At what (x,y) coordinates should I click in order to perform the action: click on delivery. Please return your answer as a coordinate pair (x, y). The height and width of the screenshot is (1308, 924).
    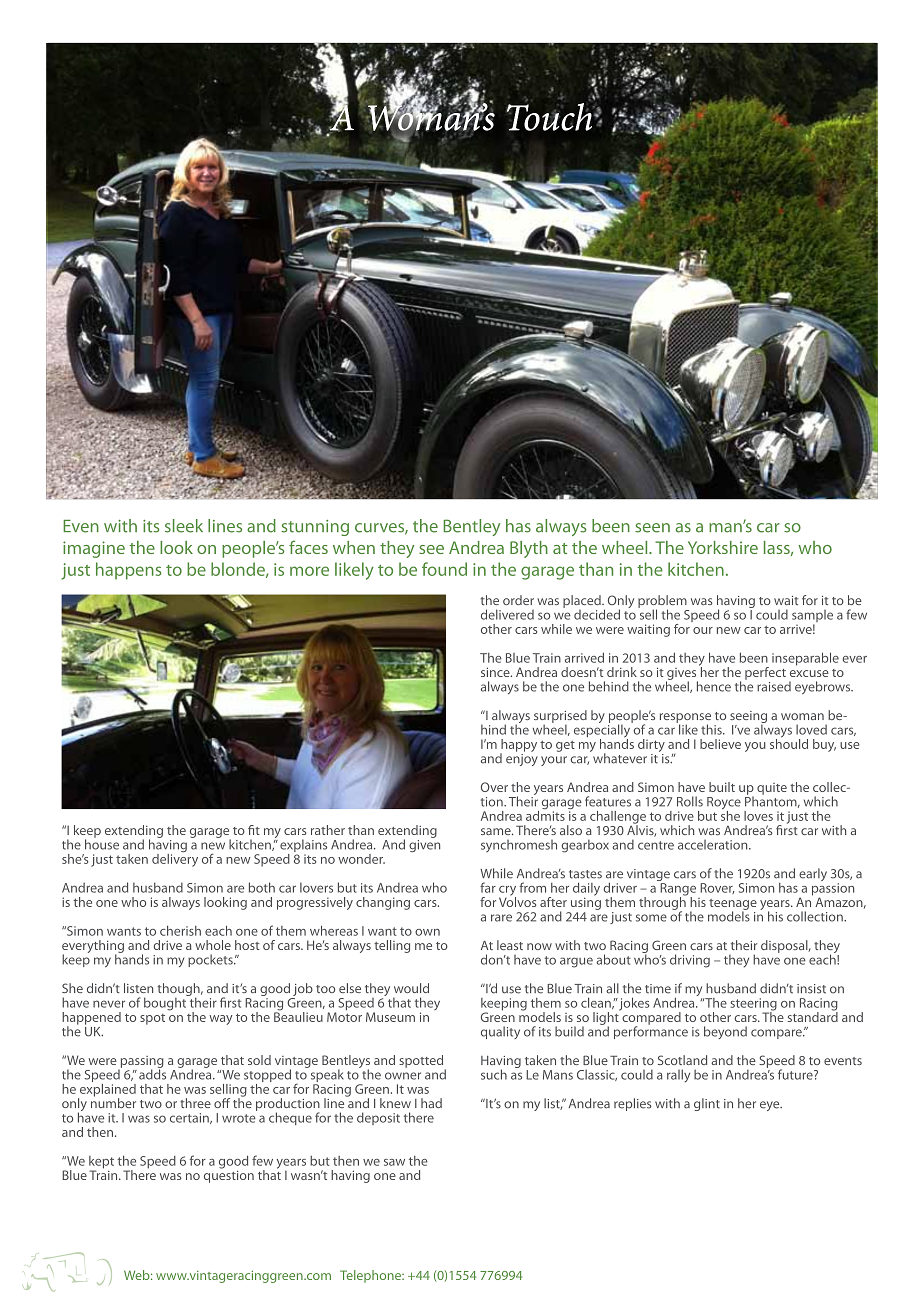
    Looking at the image, I should click on (175, 859).
